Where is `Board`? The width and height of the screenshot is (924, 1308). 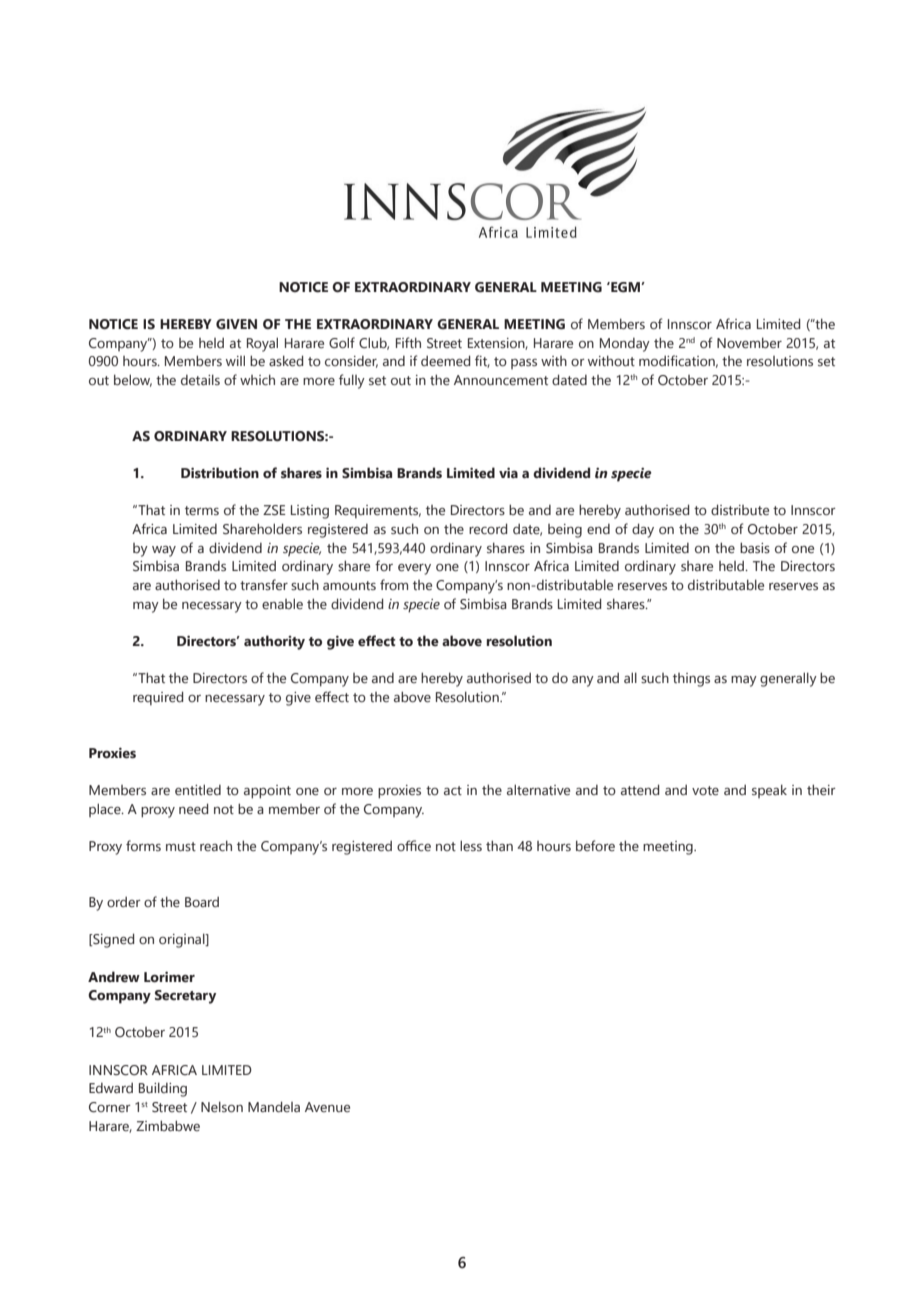
Board is located at coordinates (202, 901).
